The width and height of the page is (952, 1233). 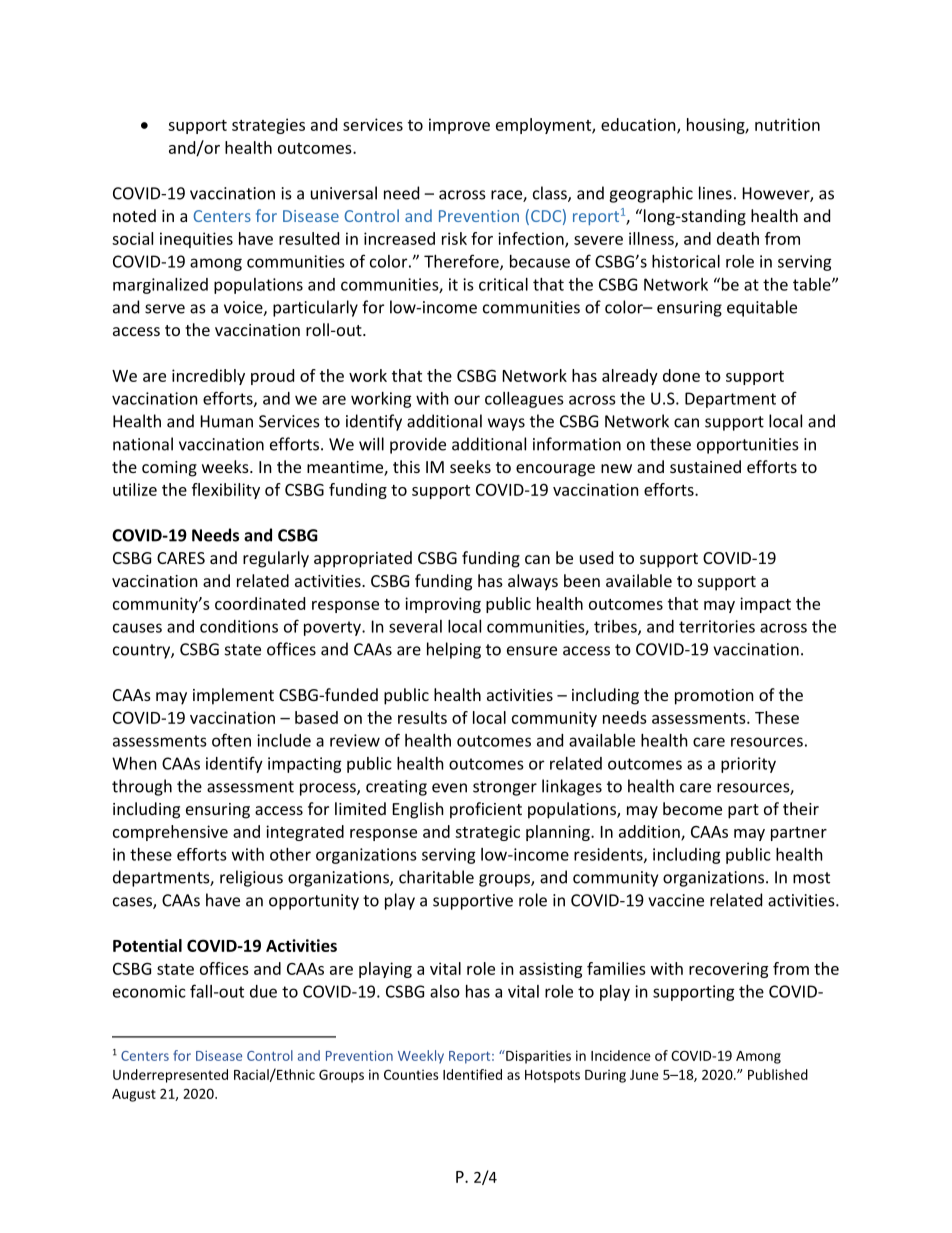 What do you see at coordinates (748, 765) in the page?
I see `priority` at bounding box center [748, 765].
